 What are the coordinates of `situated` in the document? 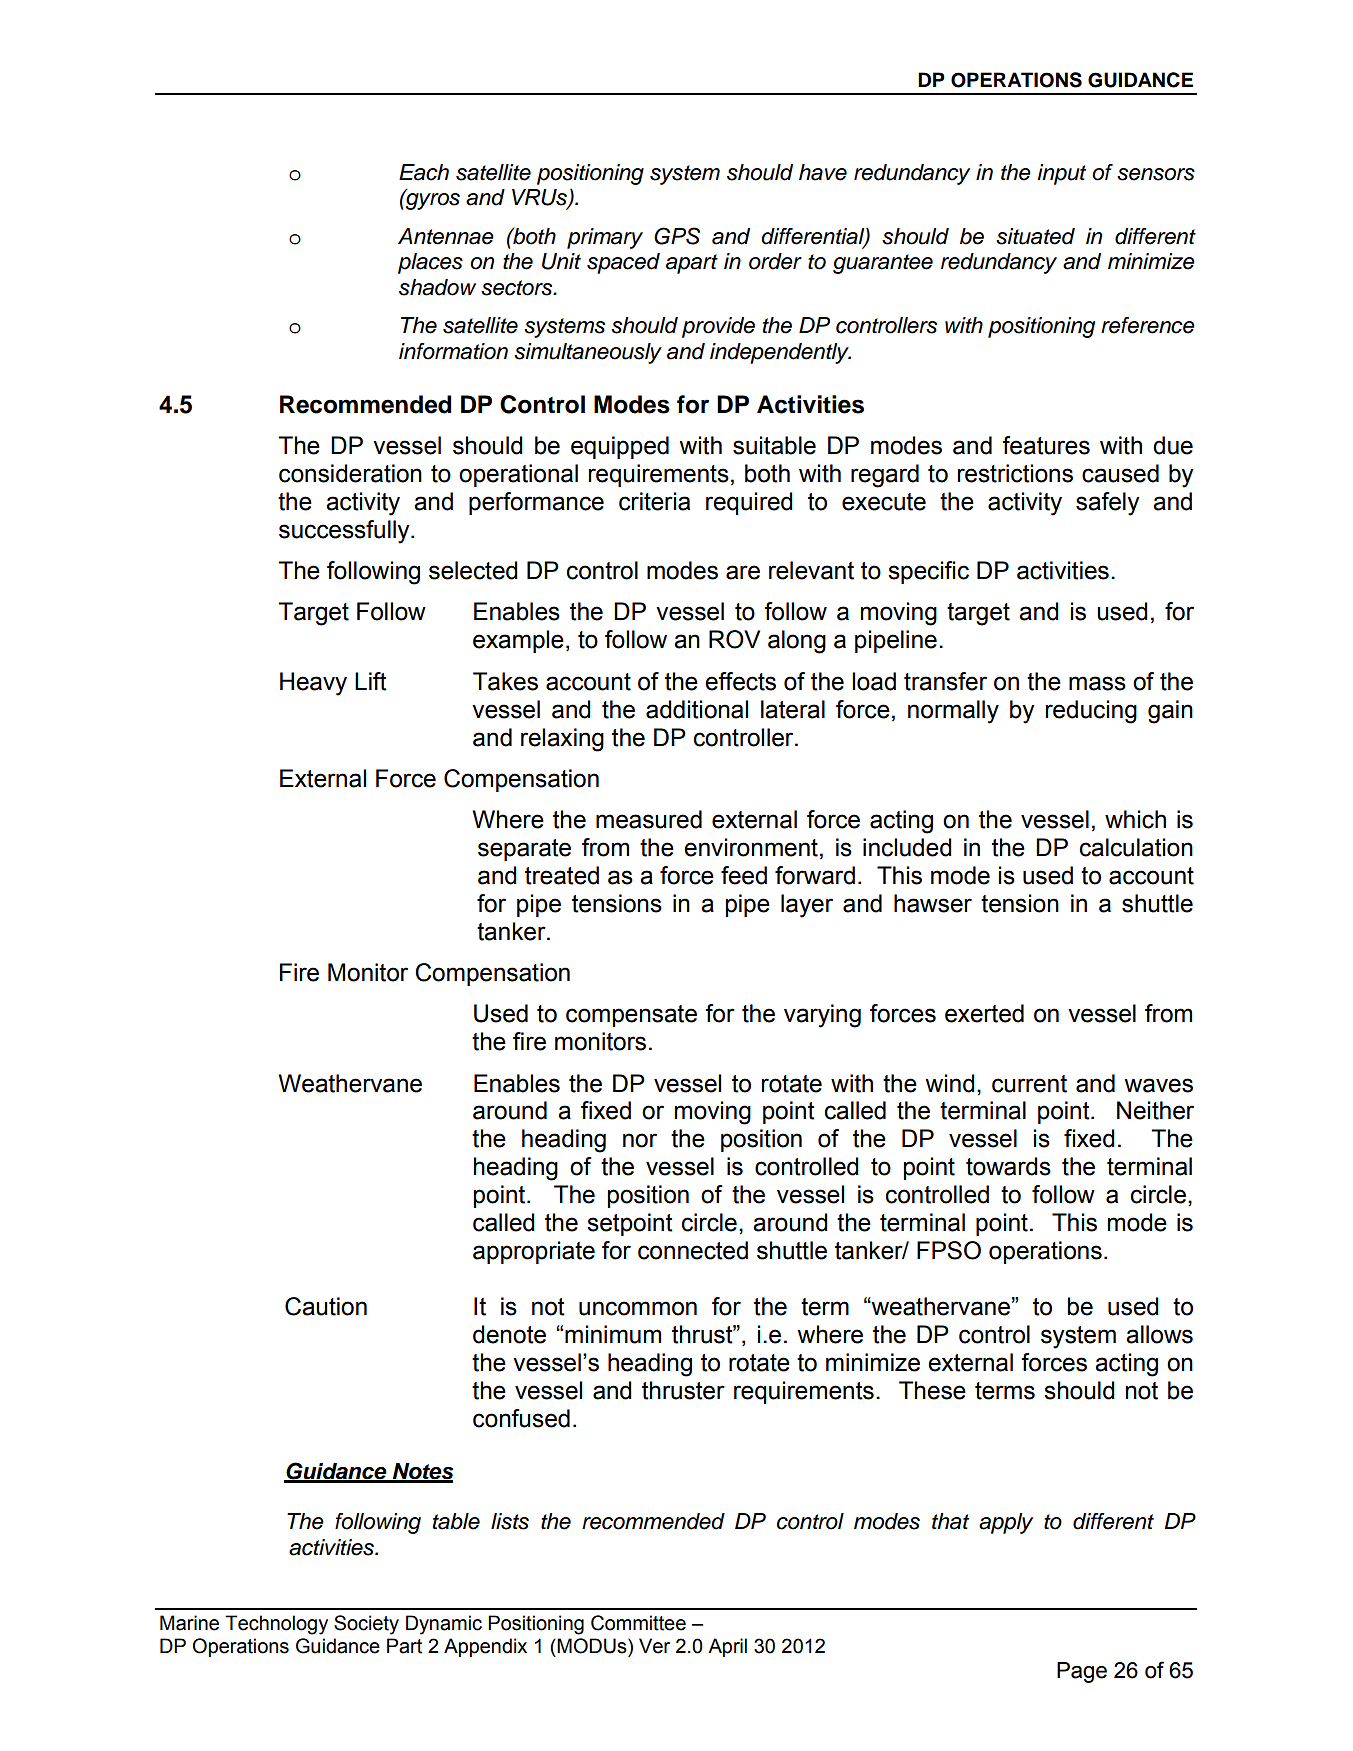 It's located at (1035, 236).
